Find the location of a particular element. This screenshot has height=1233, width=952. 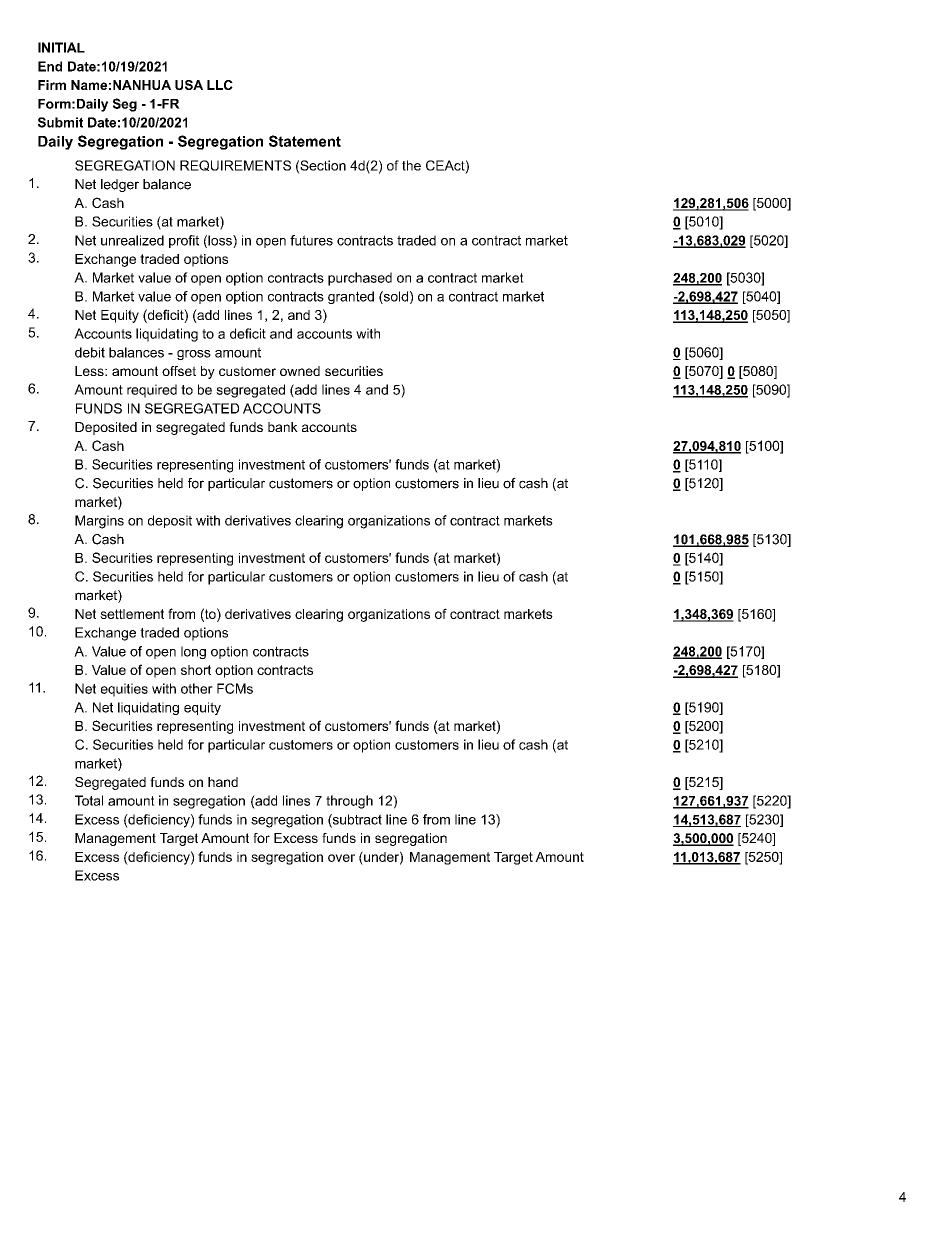

Total is located at coordinates (89, 800).
